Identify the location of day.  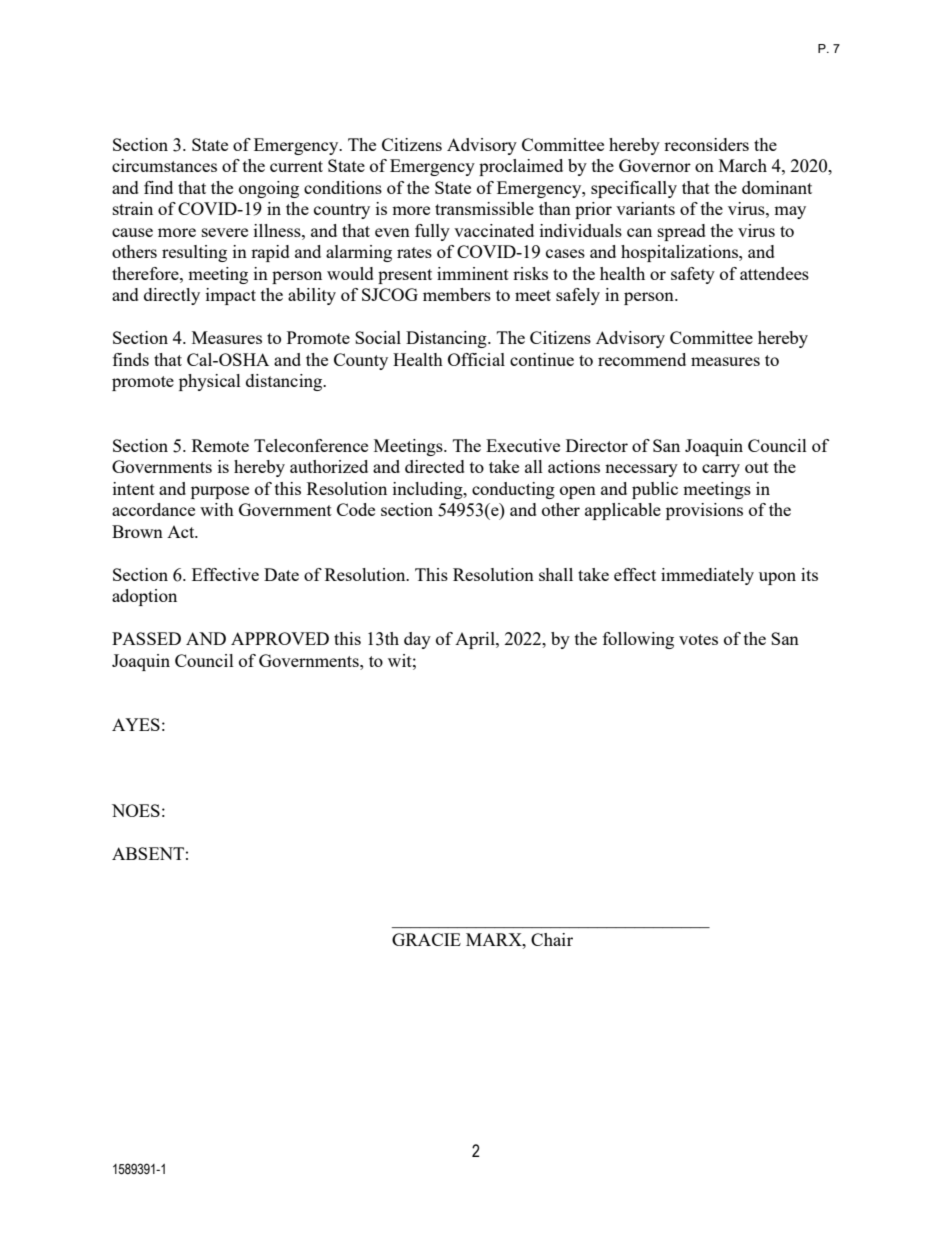
(417, 640).
